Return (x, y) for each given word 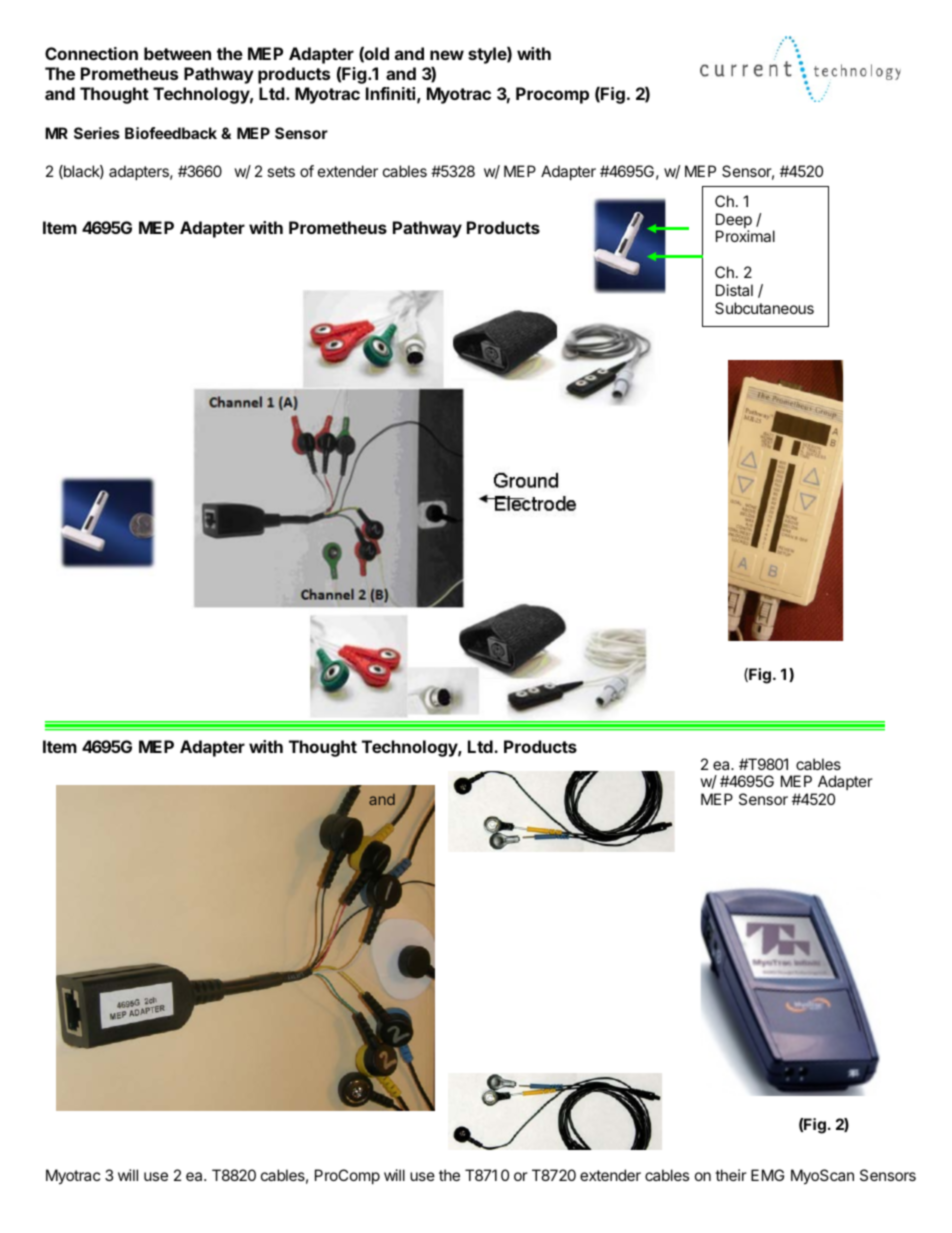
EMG (767, 1175)
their (731, 1175)
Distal (734, 290)
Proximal (745, 236)
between (177, 53)
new (447, 55)
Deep (734, 222)
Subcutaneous (764, 308)
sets (281, 171)
